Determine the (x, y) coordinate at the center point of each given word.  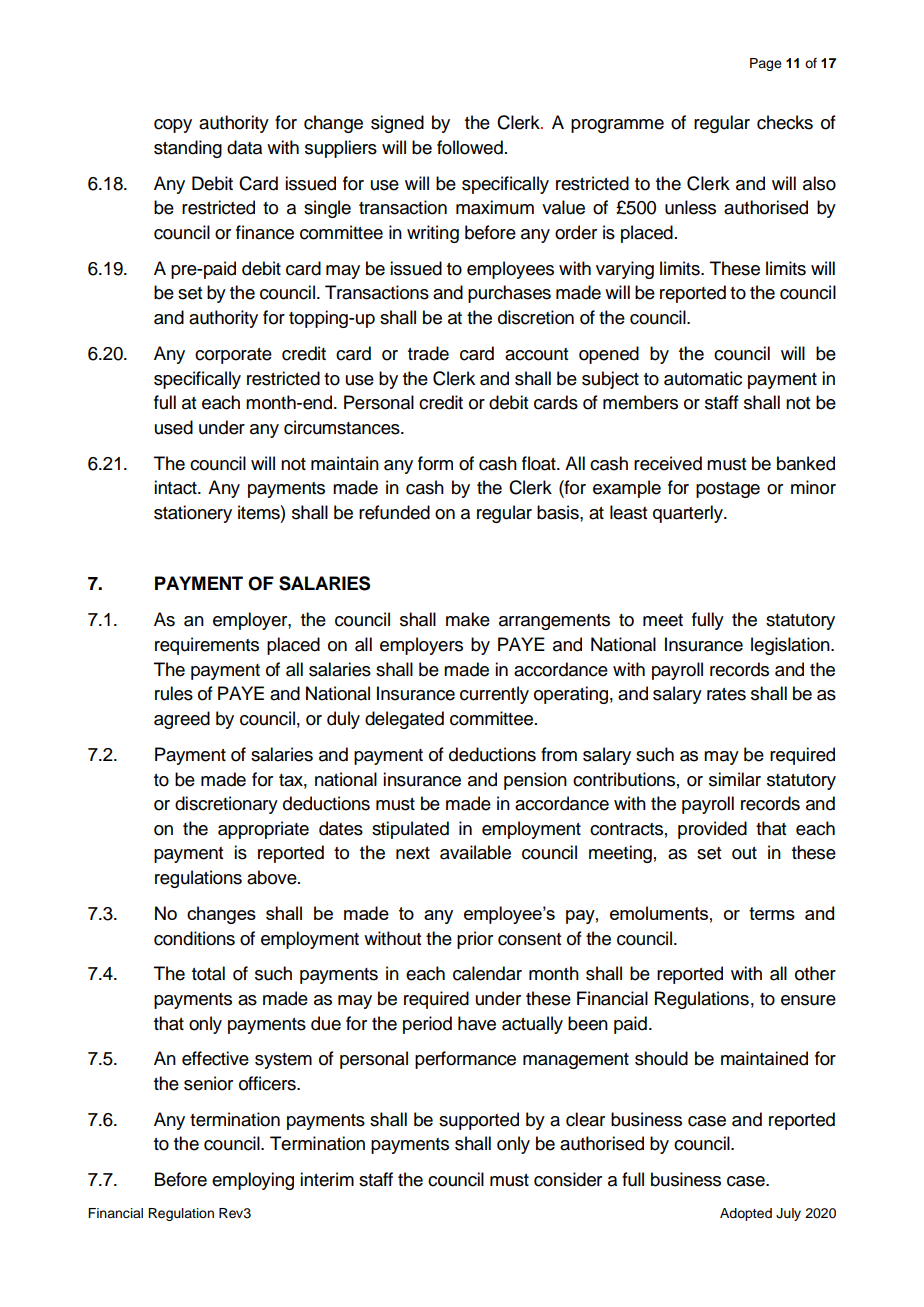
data (244, 147)
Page (766, 64)
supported (479, 1121)
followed (470, 147)
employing (253, 1181)
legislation (791, 646)
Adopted (746, 1214)
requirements (207, 646)
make (468, 619)
